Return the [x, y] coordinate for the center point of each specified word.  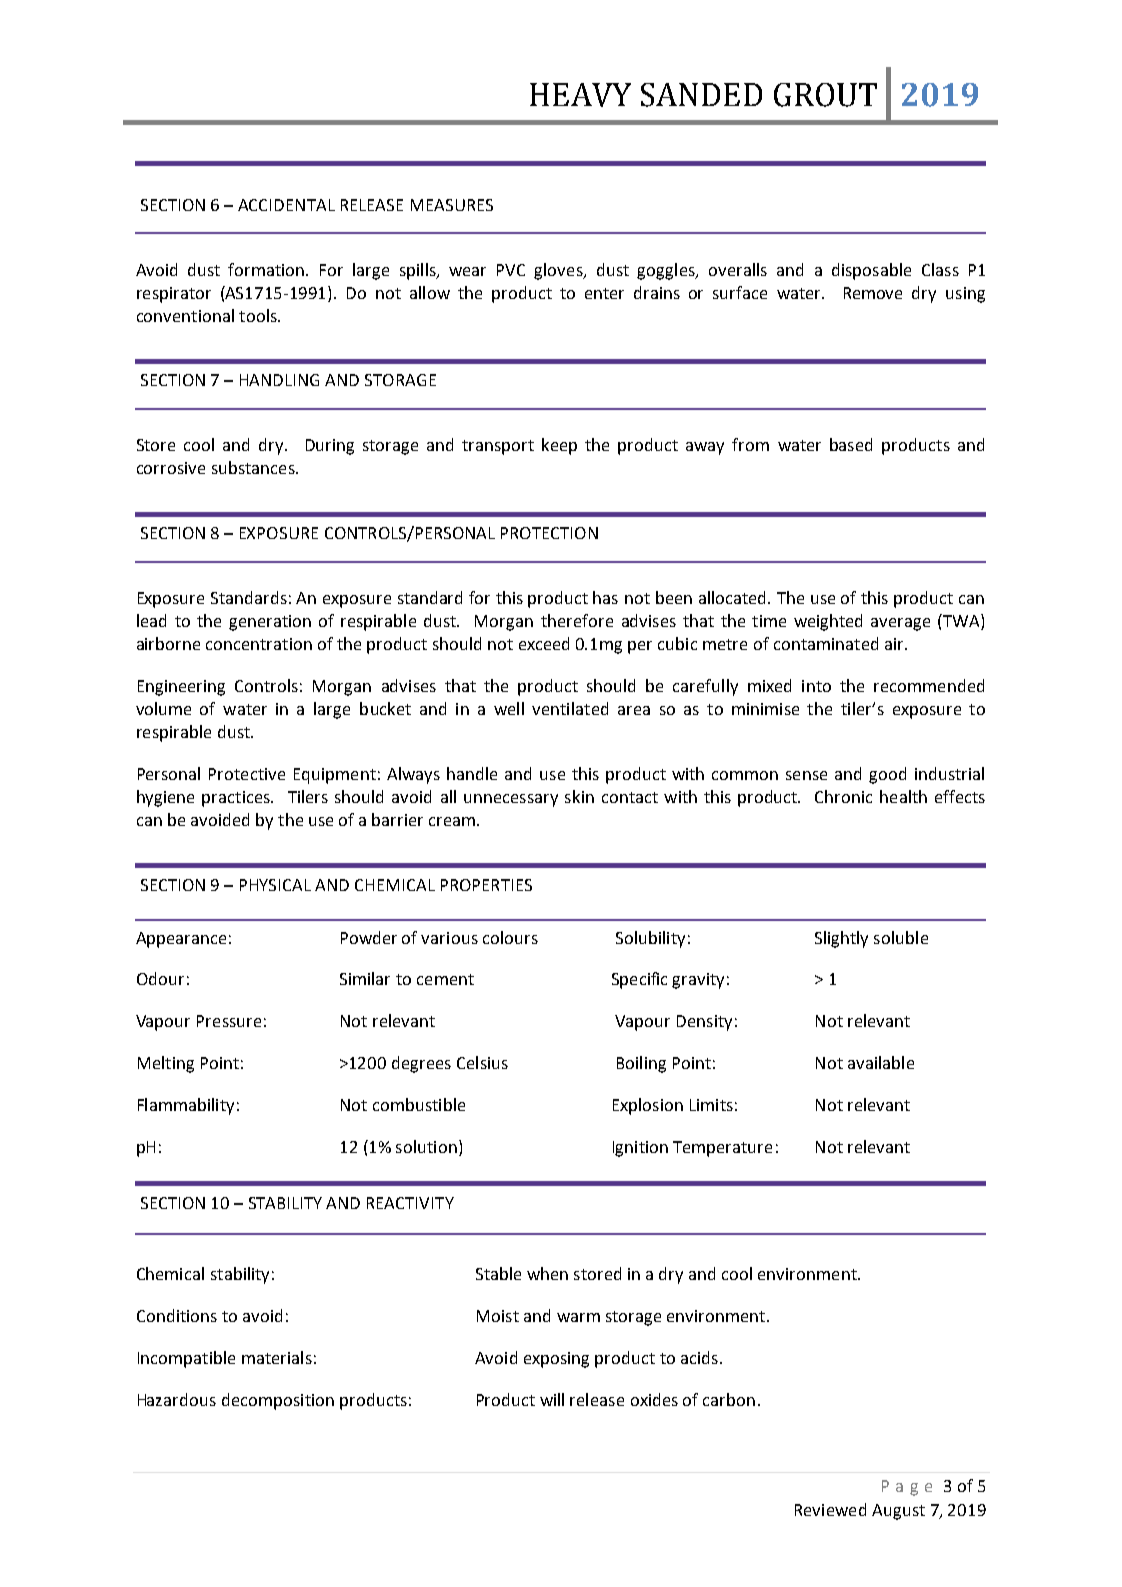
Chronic [843, 796]
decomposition [278, 1401]
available [881, 1062]
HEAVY [580, 95]
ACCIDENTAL [286, 205]
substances [254, 467]
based [851, 444]
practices [237, 799]
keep [559, 446]
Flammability [186, 1106]
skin [579, 796]
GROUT [825, 95]
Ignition [640, 1149]
